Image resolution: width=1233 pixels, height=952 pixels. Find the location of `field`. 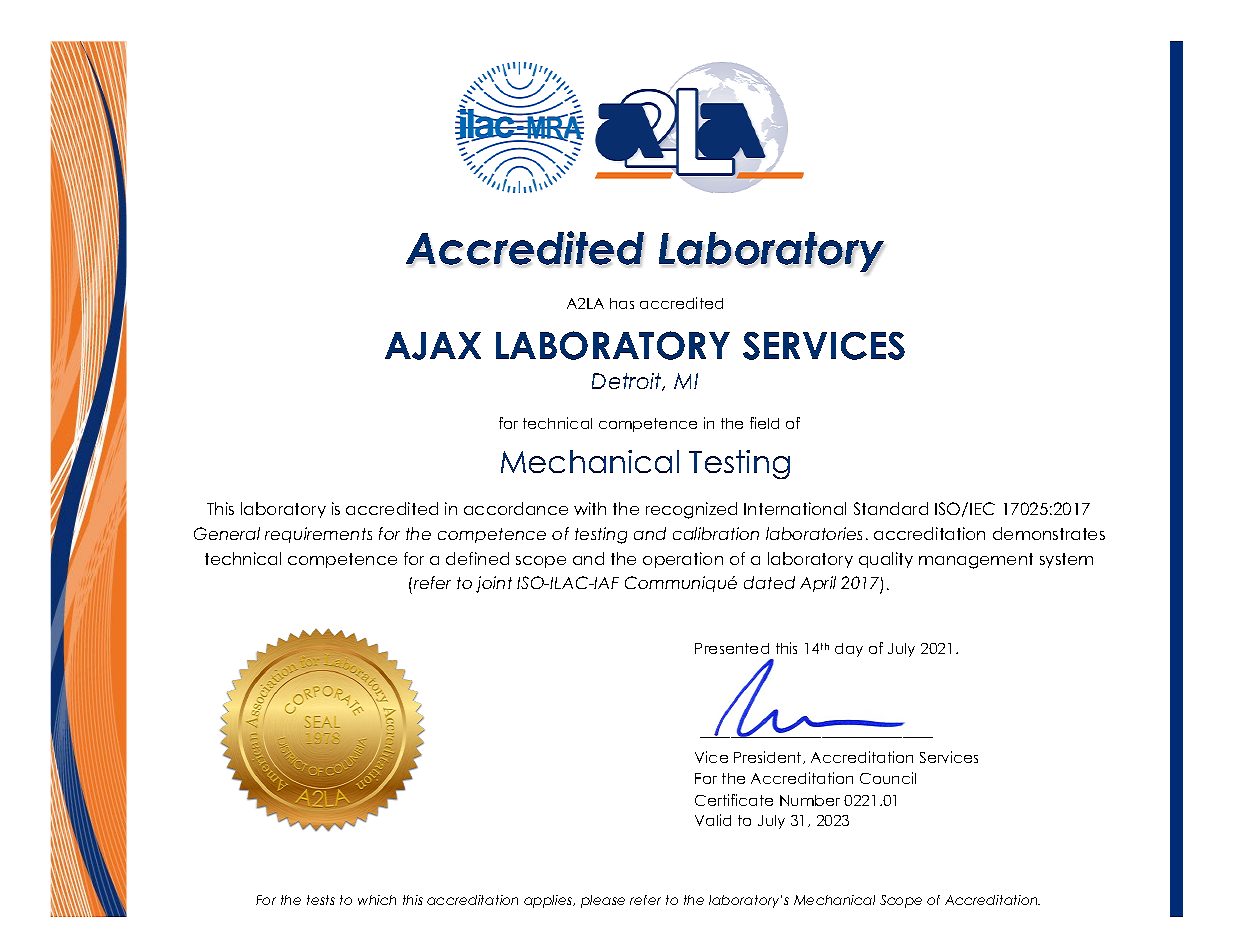

field is located at coordinates (764, 423).
